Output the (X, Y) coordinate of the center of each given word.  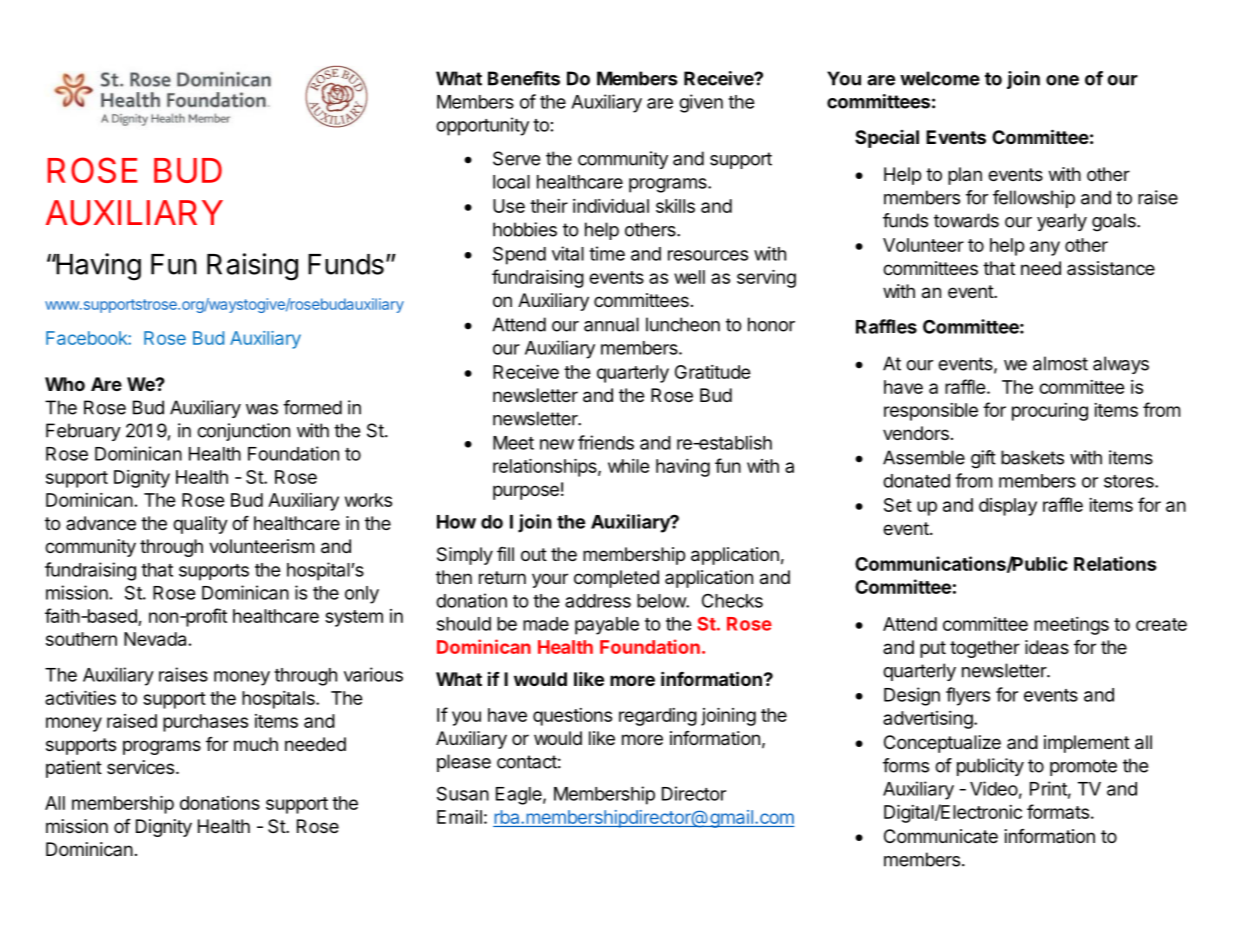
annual (611, 324)
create (1161, 624)
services (140, 767)
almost (1060, 363)
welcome (940, 78)
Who (65, 384)
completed (616, 579)
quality (200, 525)
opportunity (482, 126)
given (701, 103)
